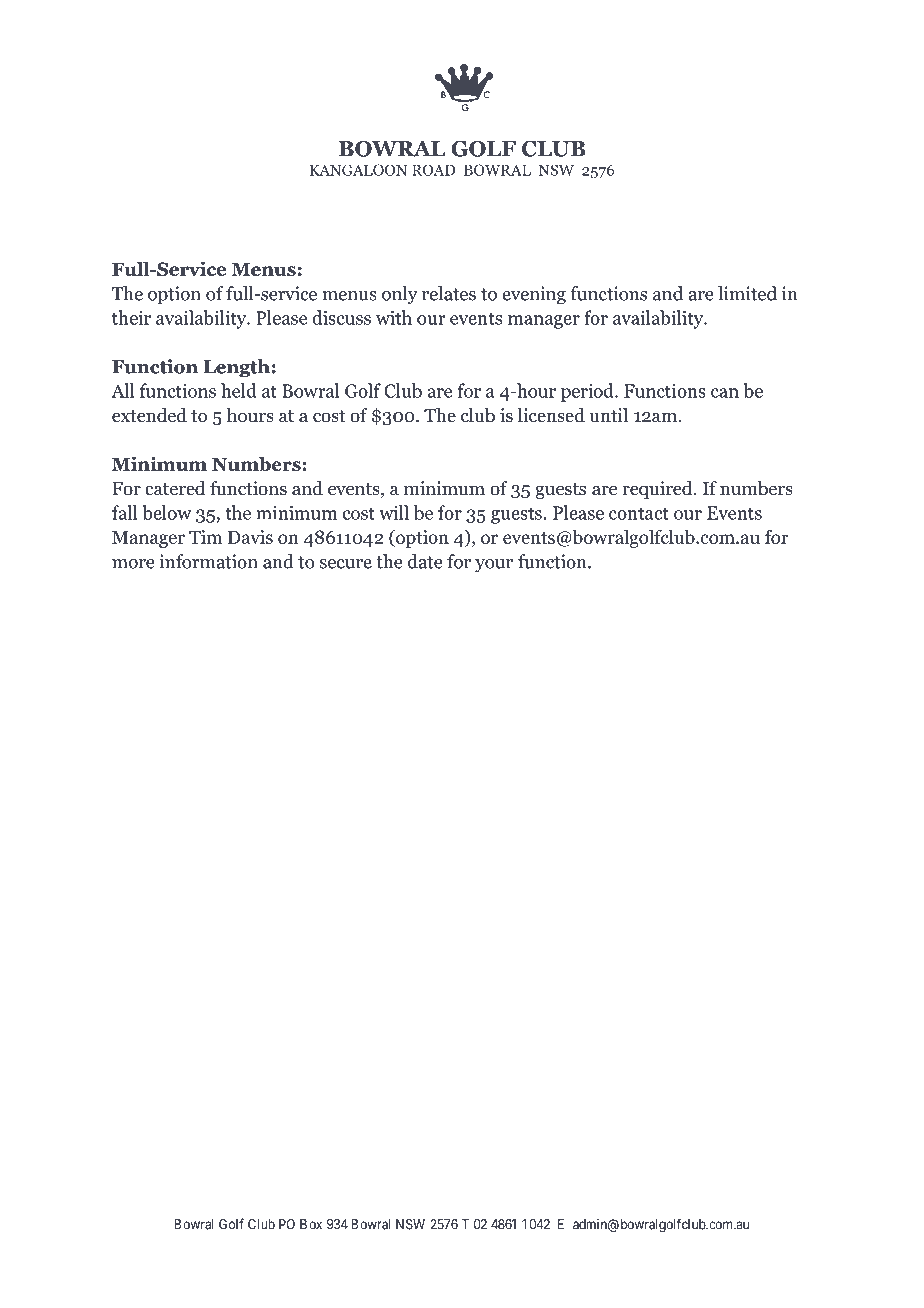  I want to click on their, so click(131, 317).
